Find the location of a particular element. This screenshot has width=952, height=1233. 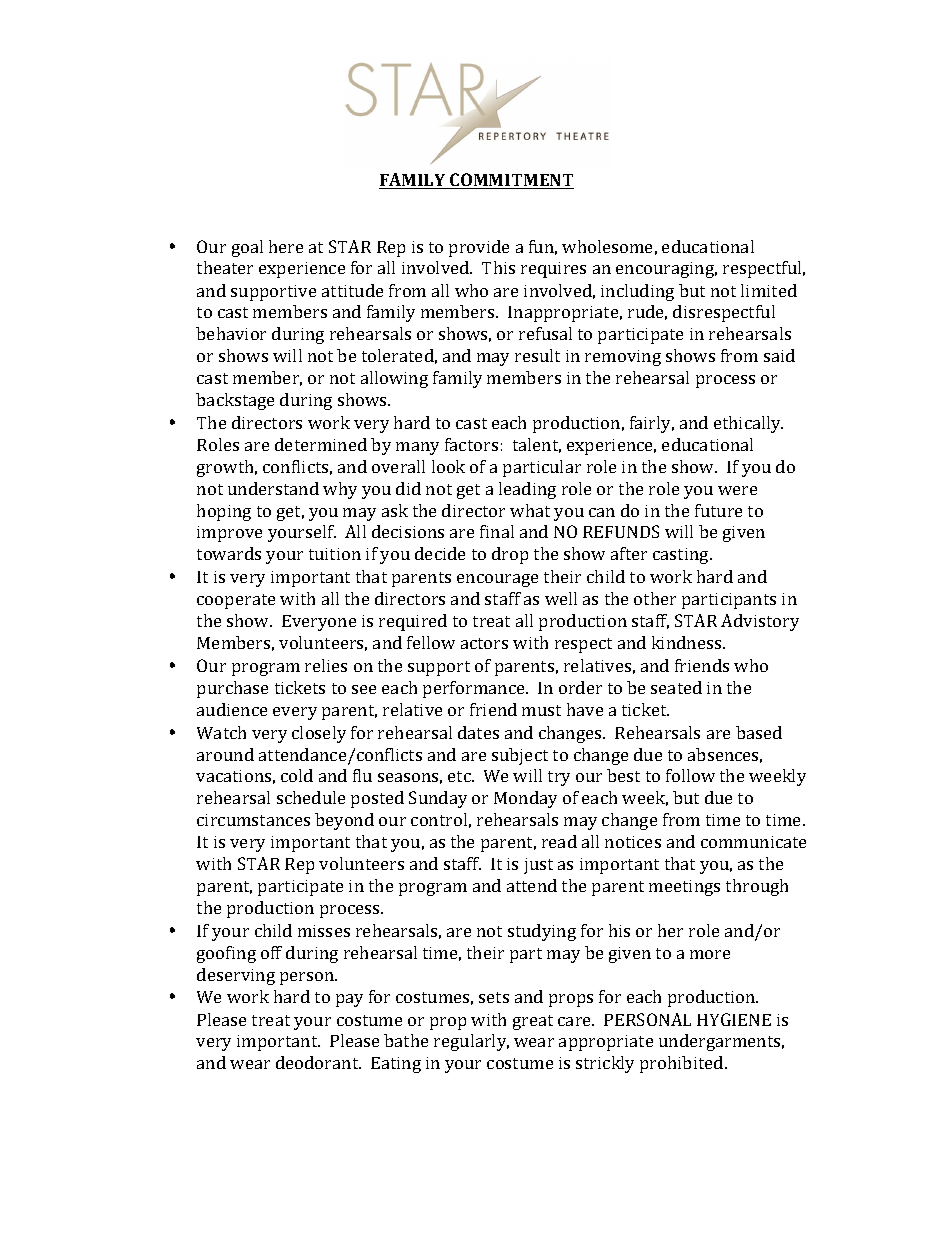

kindness is located at coordinates (688, 642).
